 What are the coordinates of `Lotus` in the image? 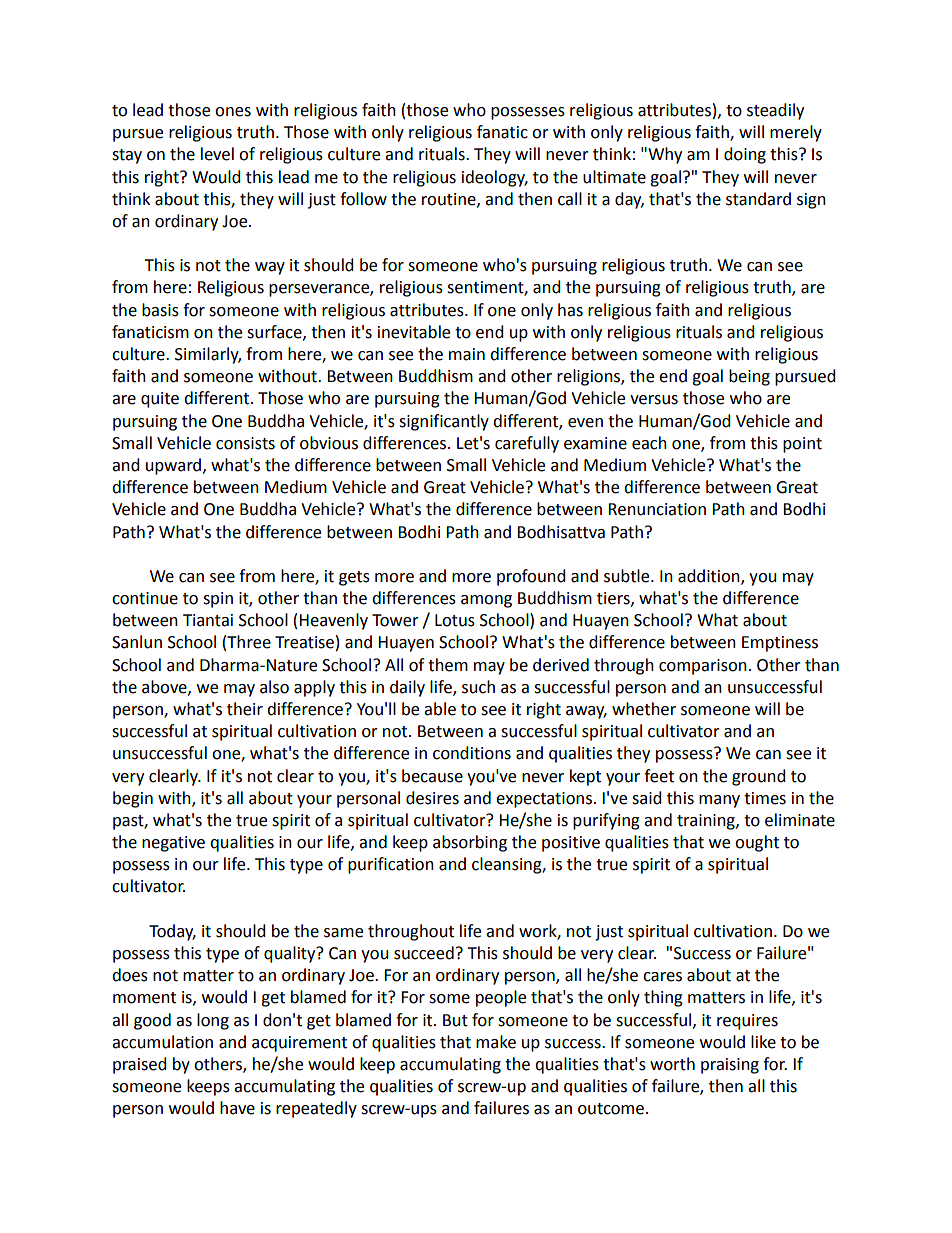 It's located at (455, 620).
